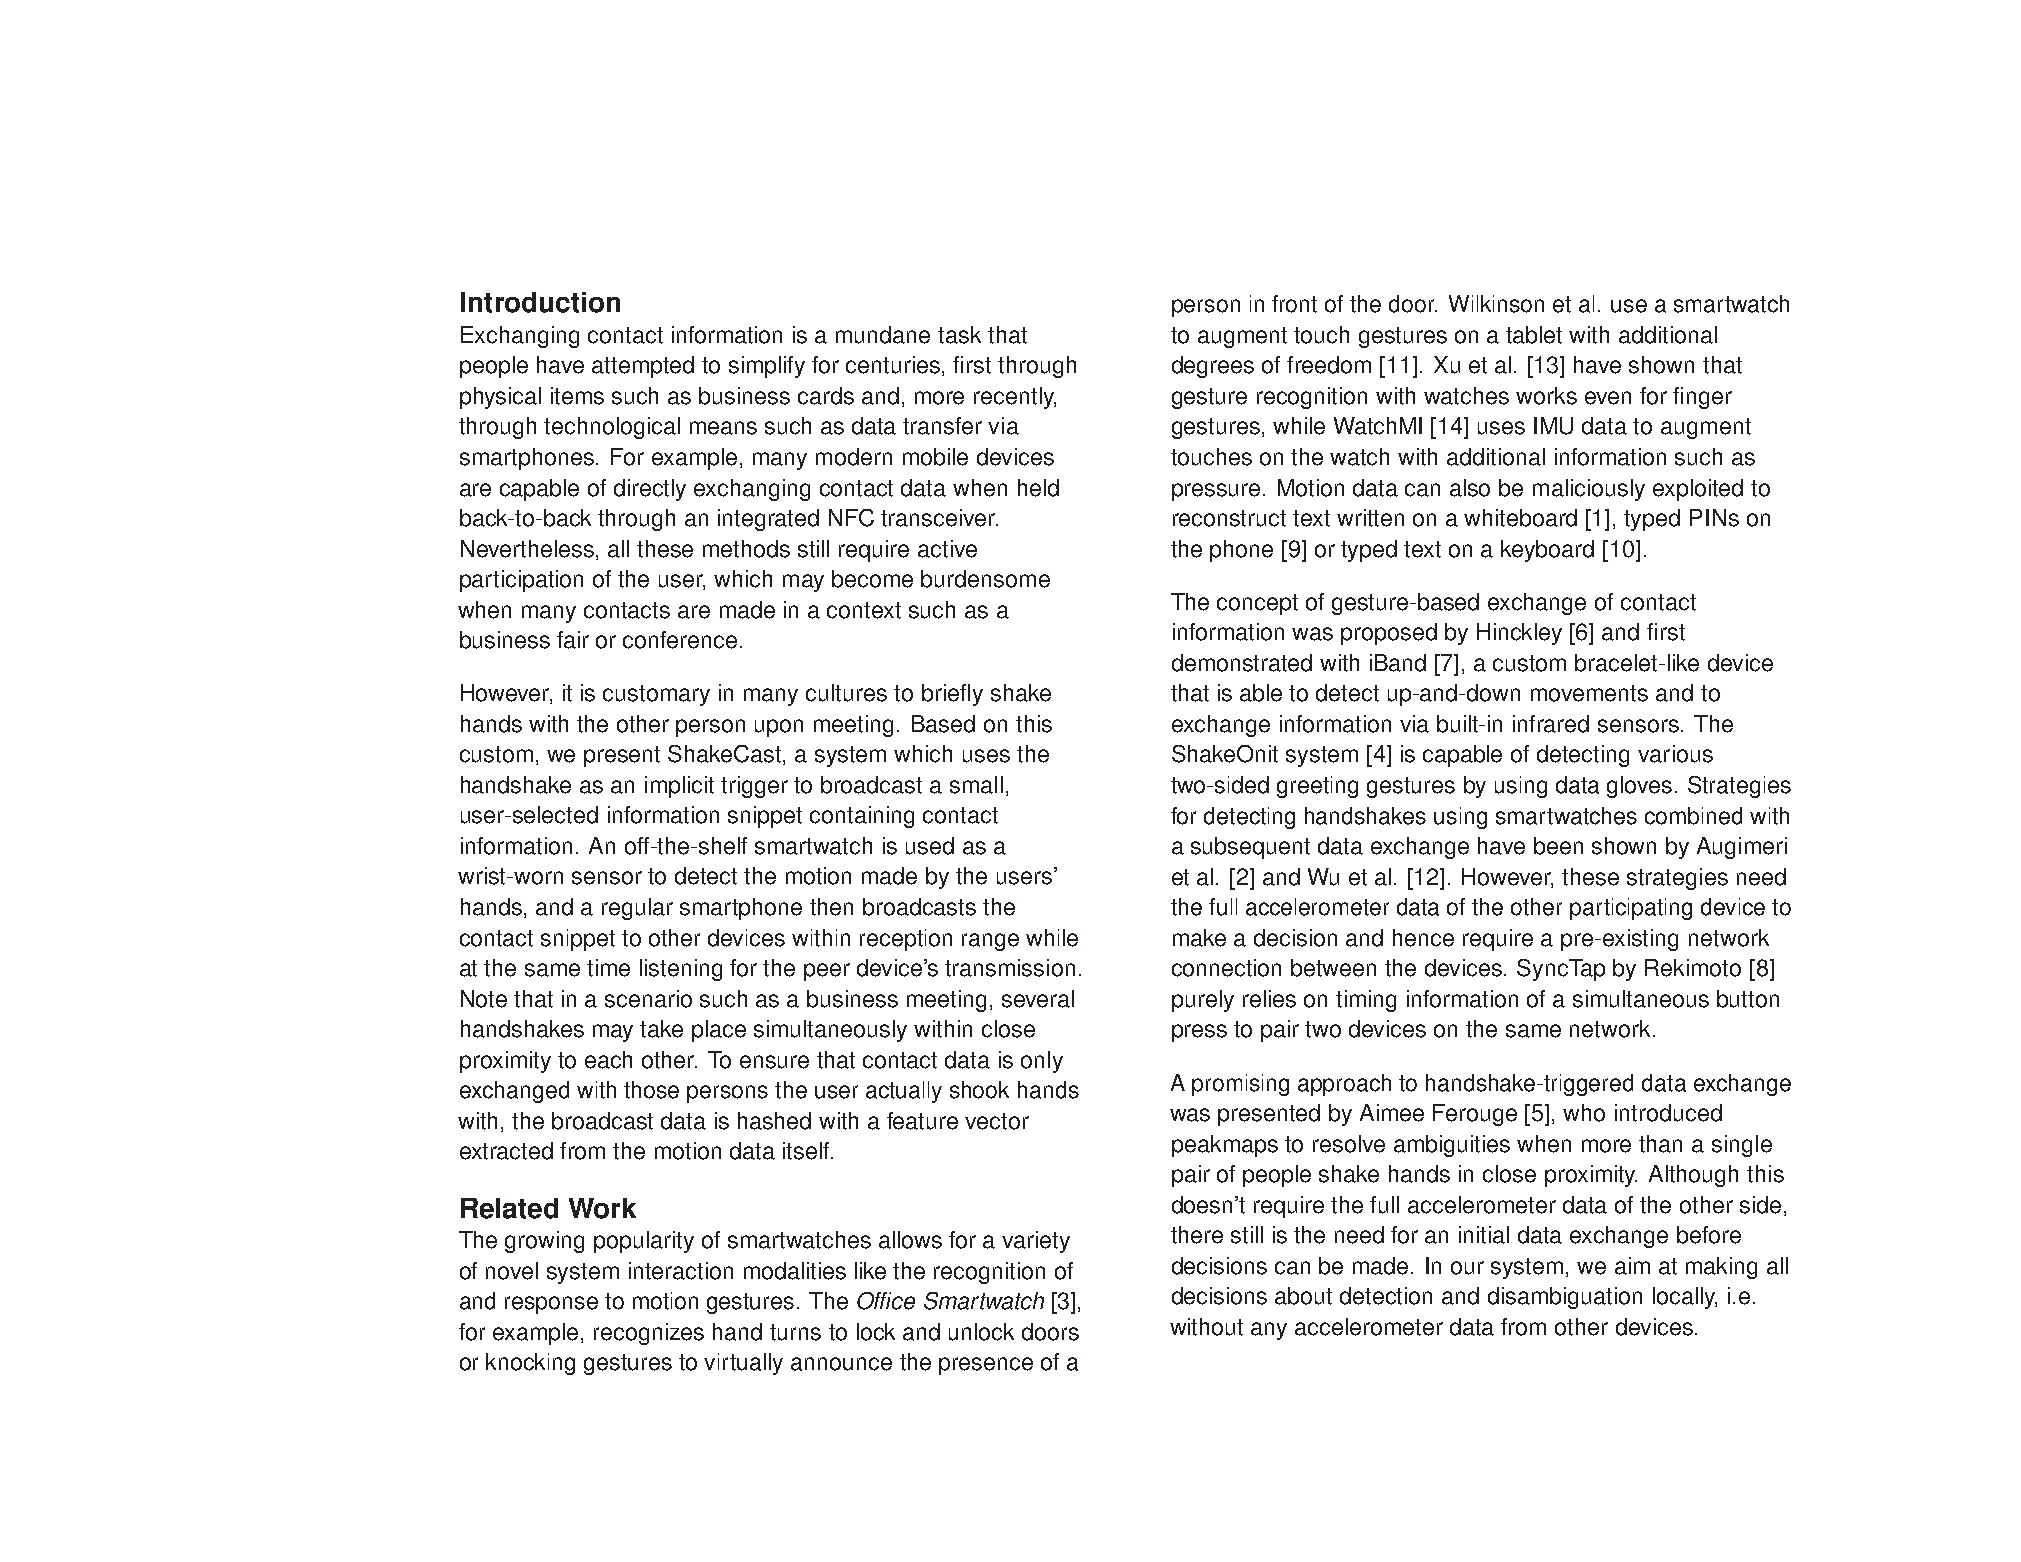  Describe the element at coordinates (643, 367) in the page. I see `attempted` at that location.
